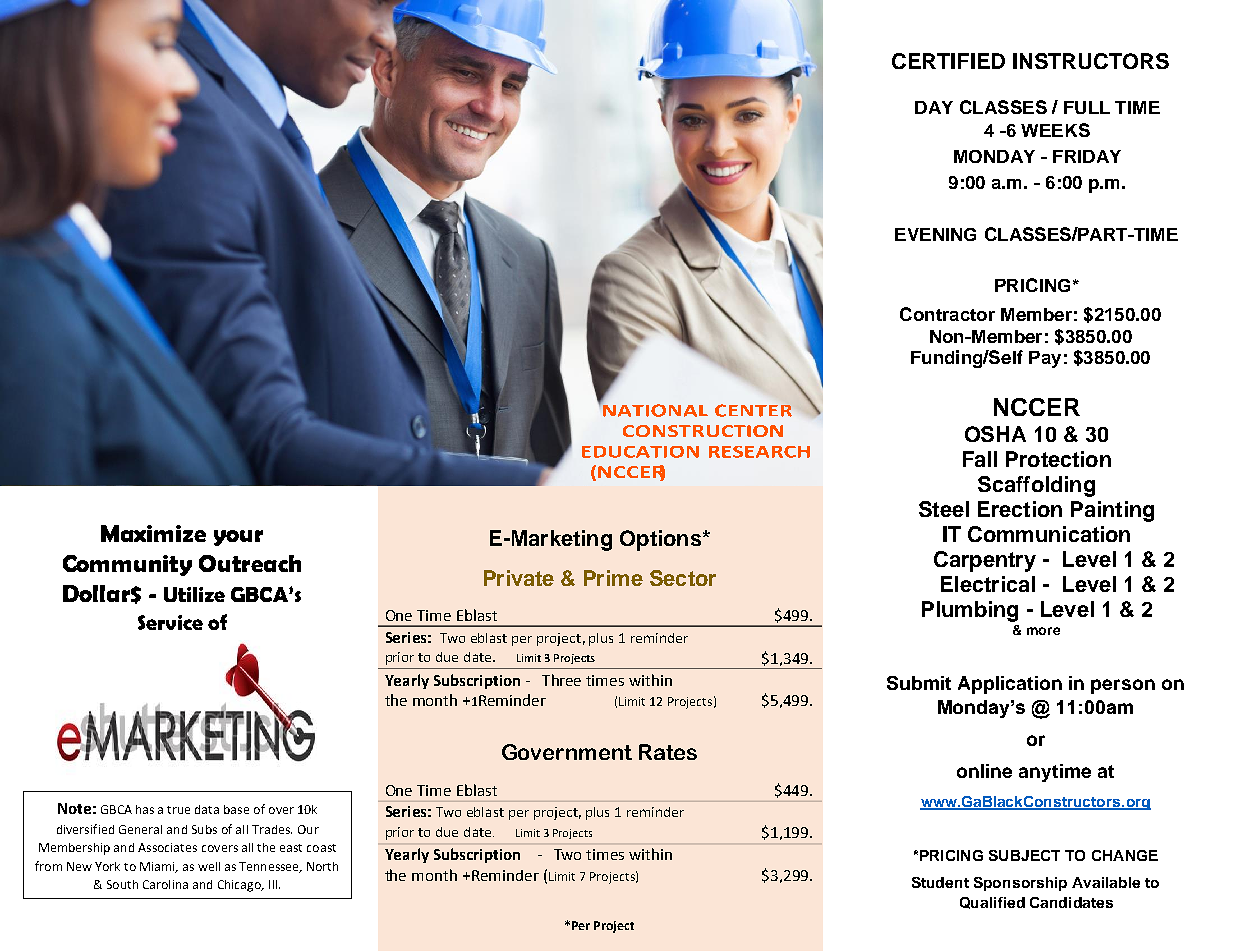 This screenshot has width=1233, height=952. I want to click on Scaffolding, so click(1036, 486).
